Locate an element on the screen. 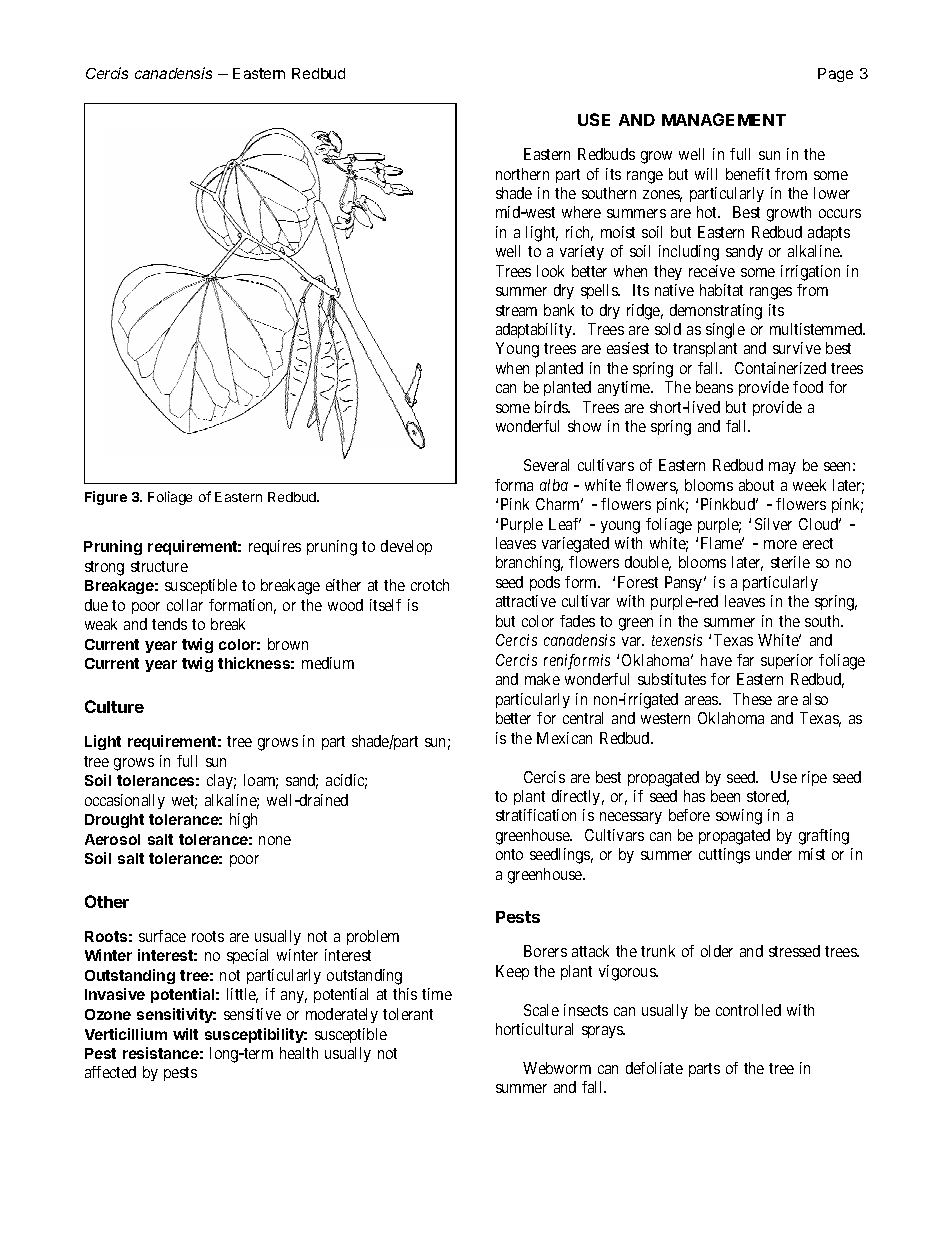 This screenshot has height=1233, width=952. sterile is located at coordinates (790, 562).
